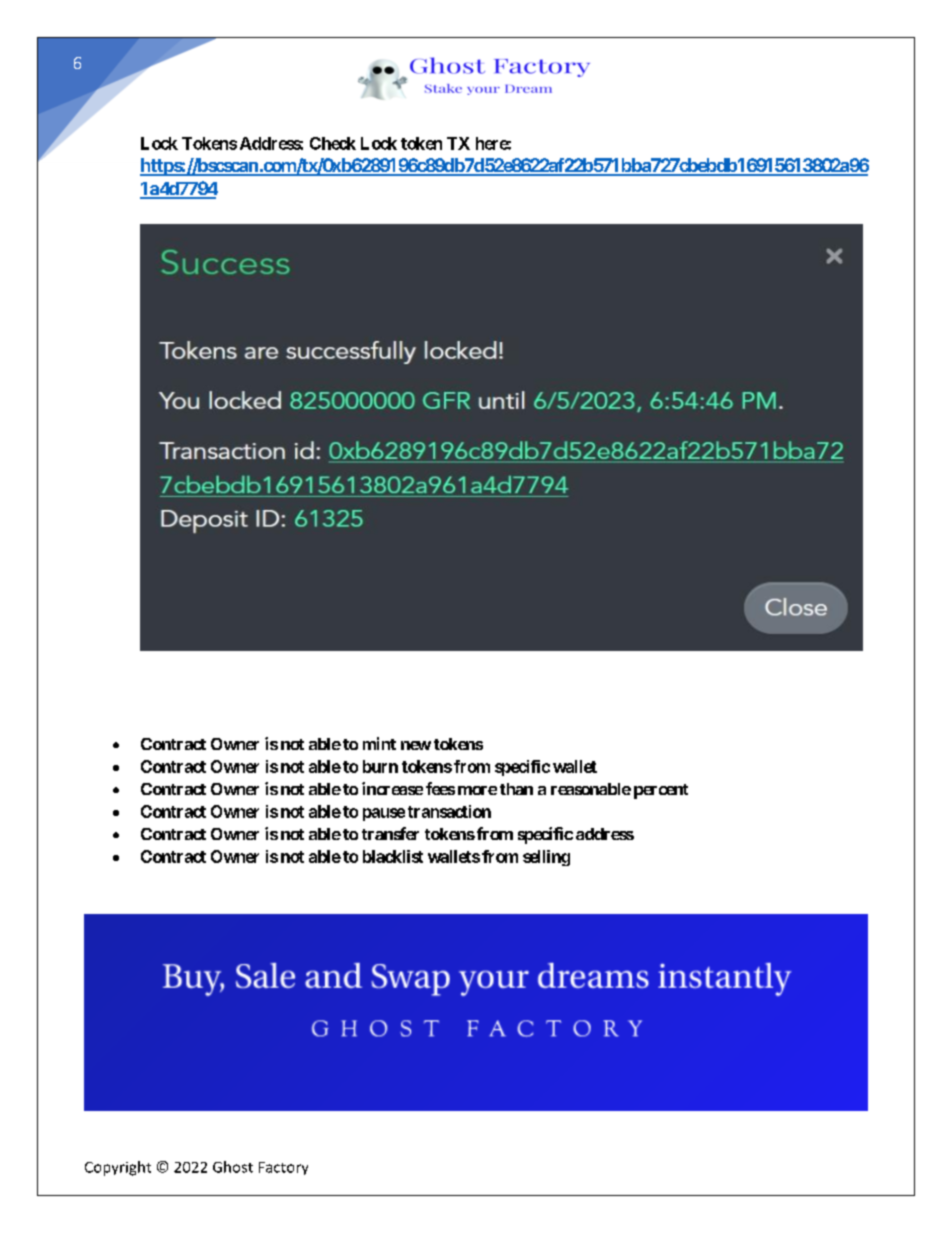 This screenshot has height=1233, width=952. I want to click on Ghost, so click(233, 1167).
